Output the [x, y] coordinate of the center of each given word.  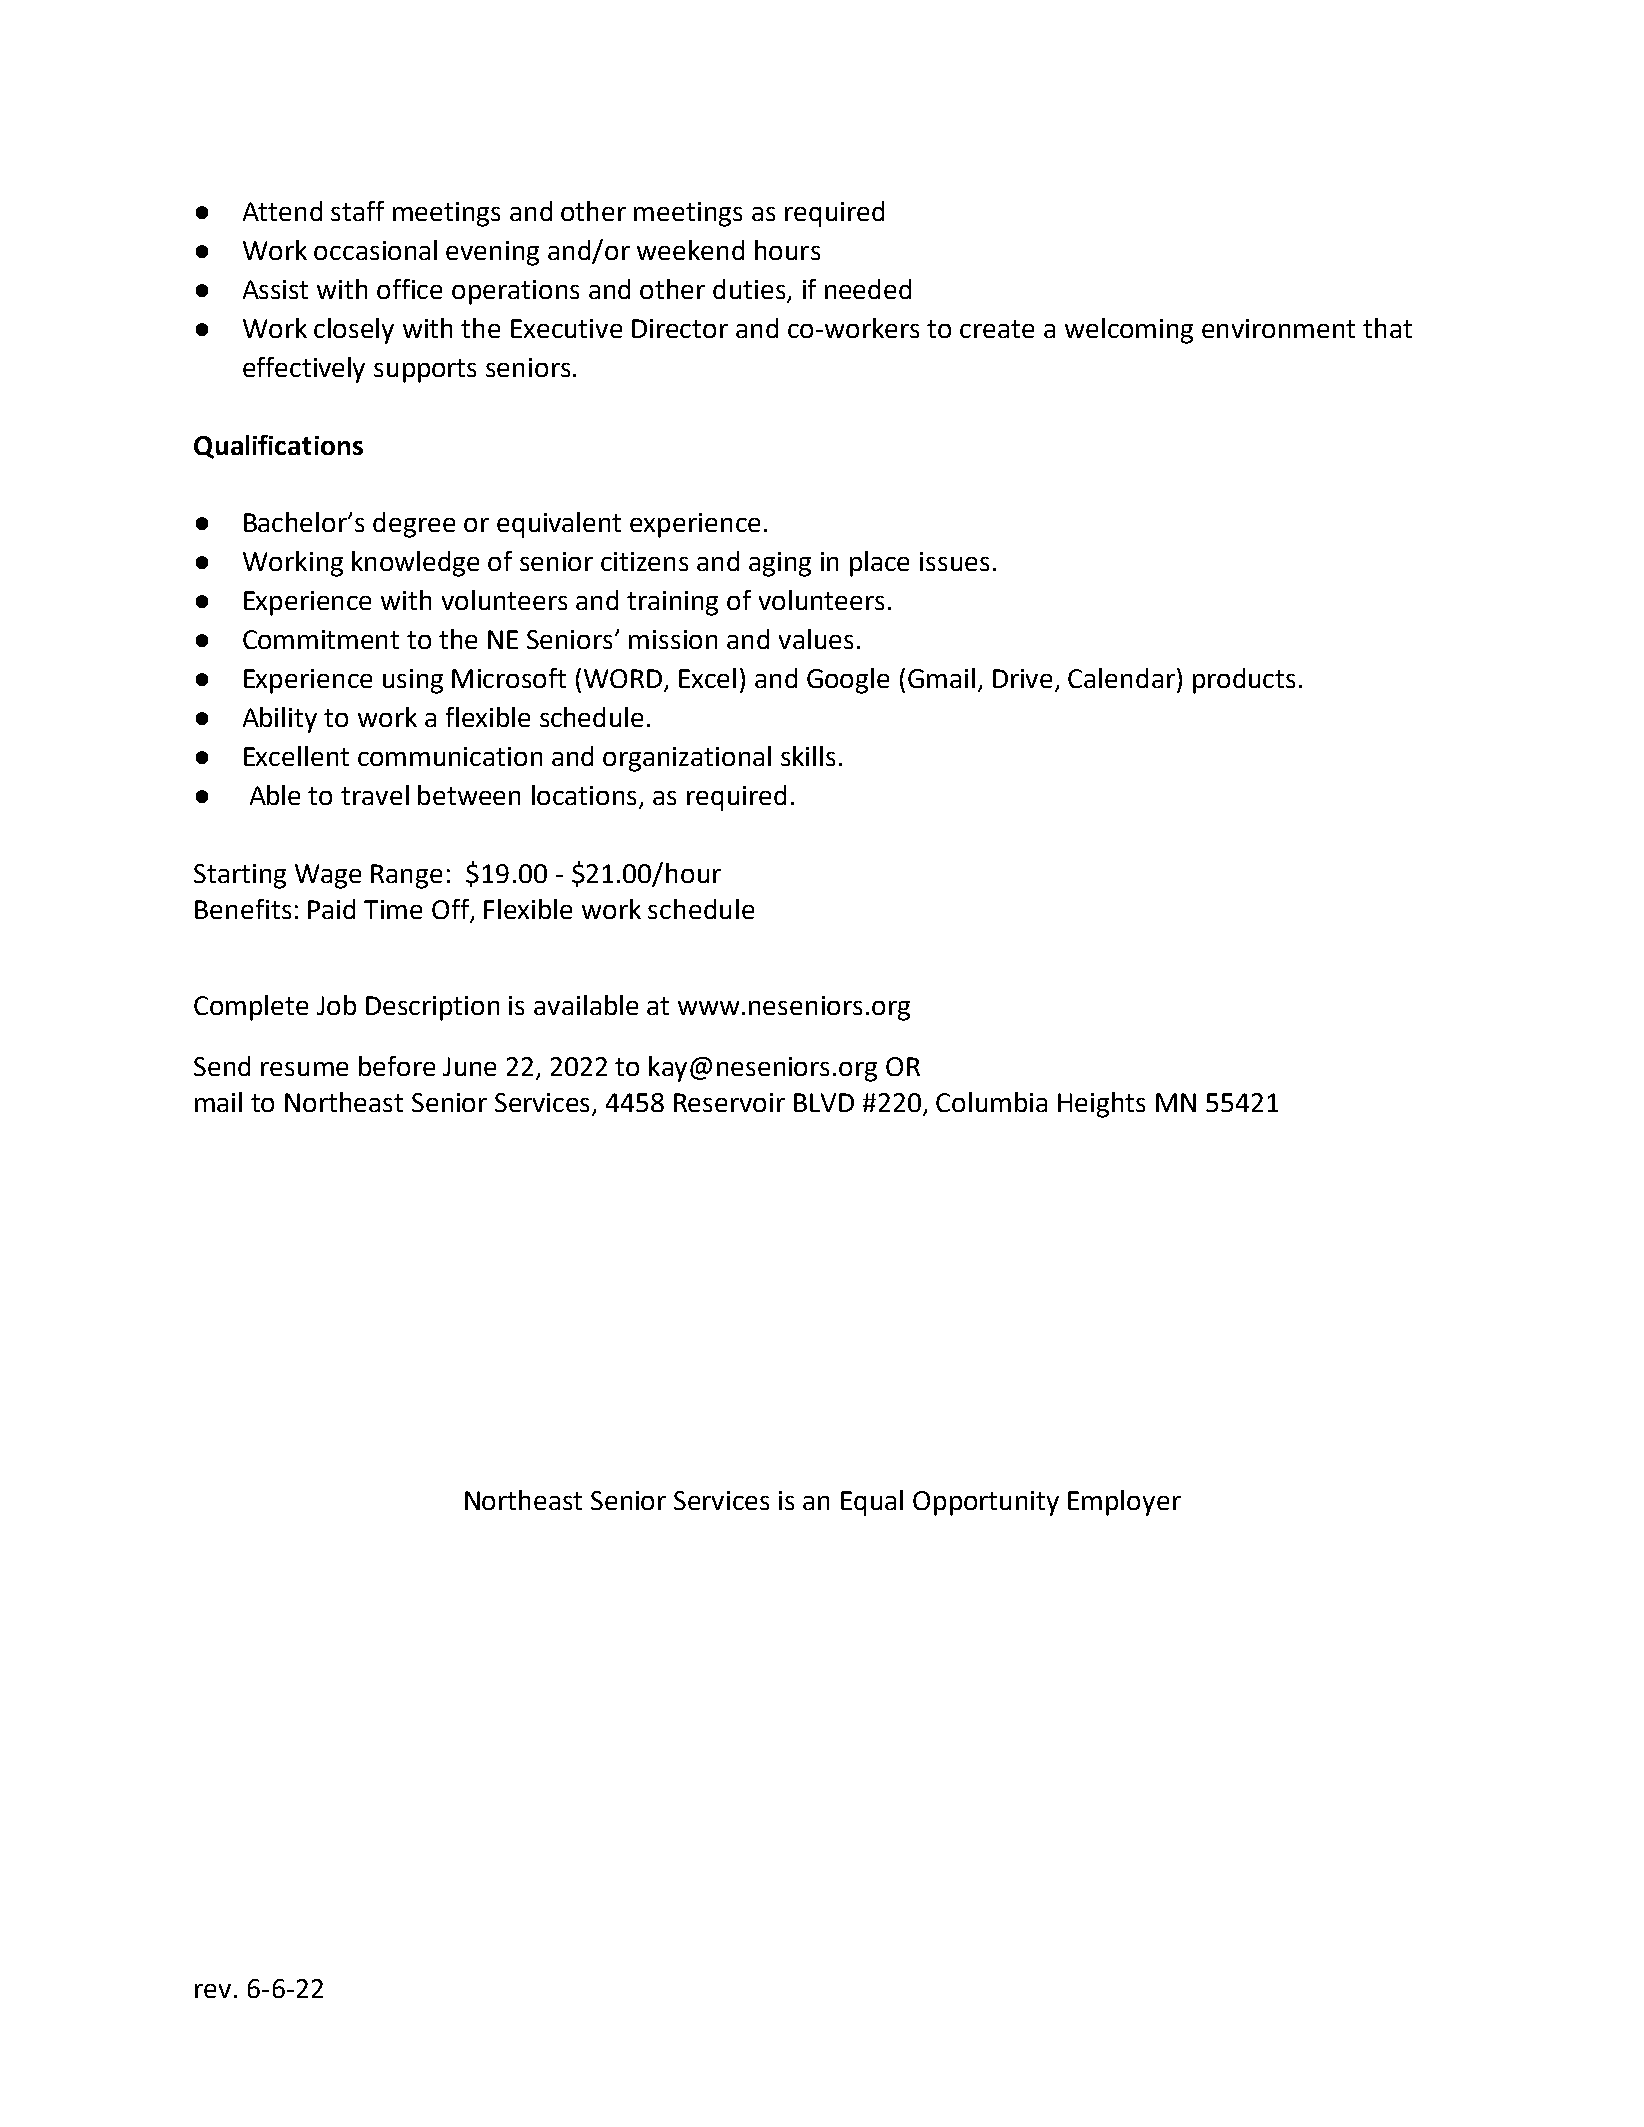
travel [375, 795]
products [1244, 681]
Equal [872, 1503]
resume [304, 1069]
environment [1278, 328]
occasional [375, 250]
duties [750, 290]
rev [213, 1991]
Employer [1124, 1503]
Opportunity [986, 1503]
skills [808, 756]
